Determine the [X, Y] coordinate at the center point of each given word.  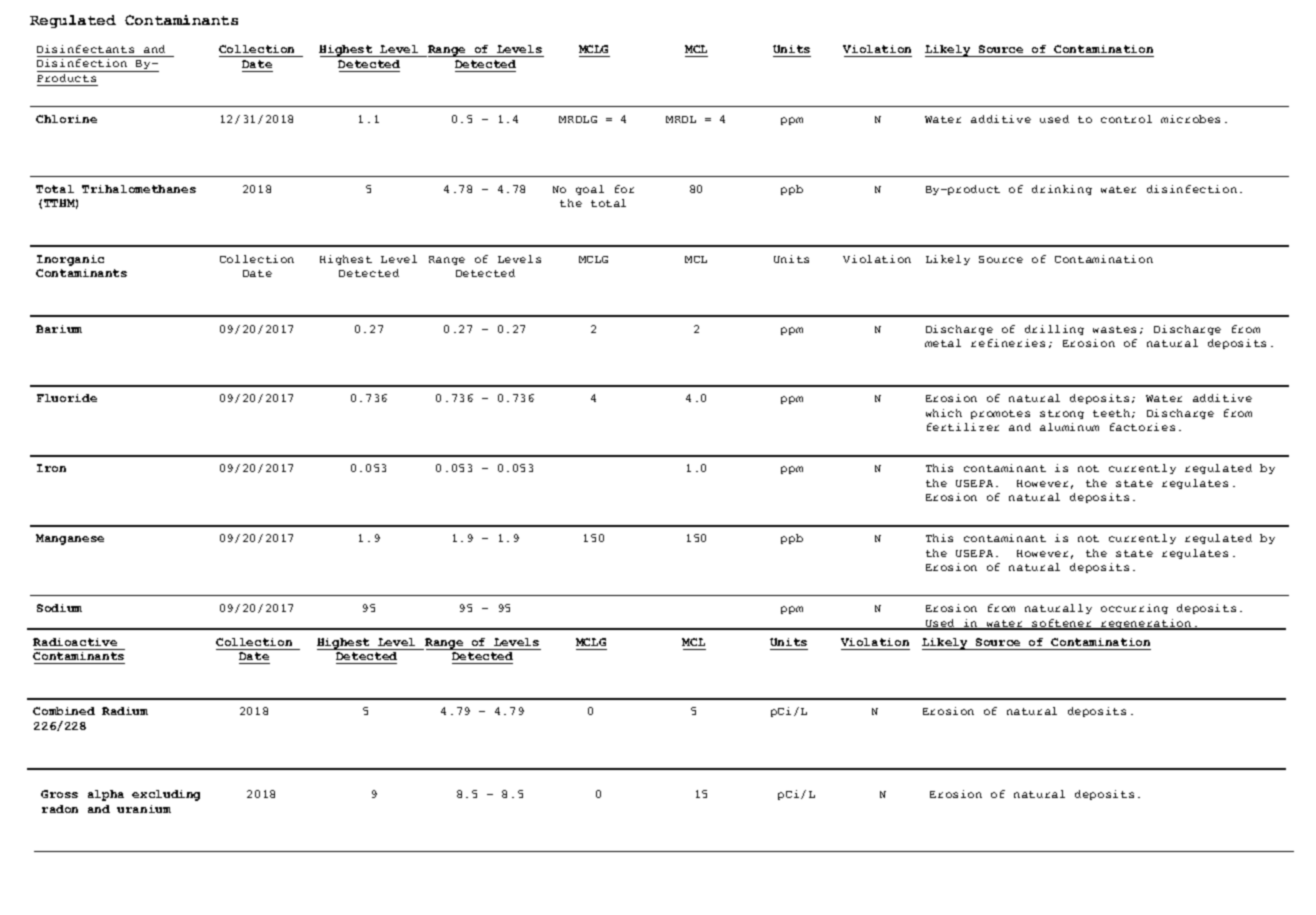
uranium [144, 809]
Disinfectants [85, 49]
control [1126, 119]
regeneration [1146, 624]
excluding [166, 795]
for [624, 189]
